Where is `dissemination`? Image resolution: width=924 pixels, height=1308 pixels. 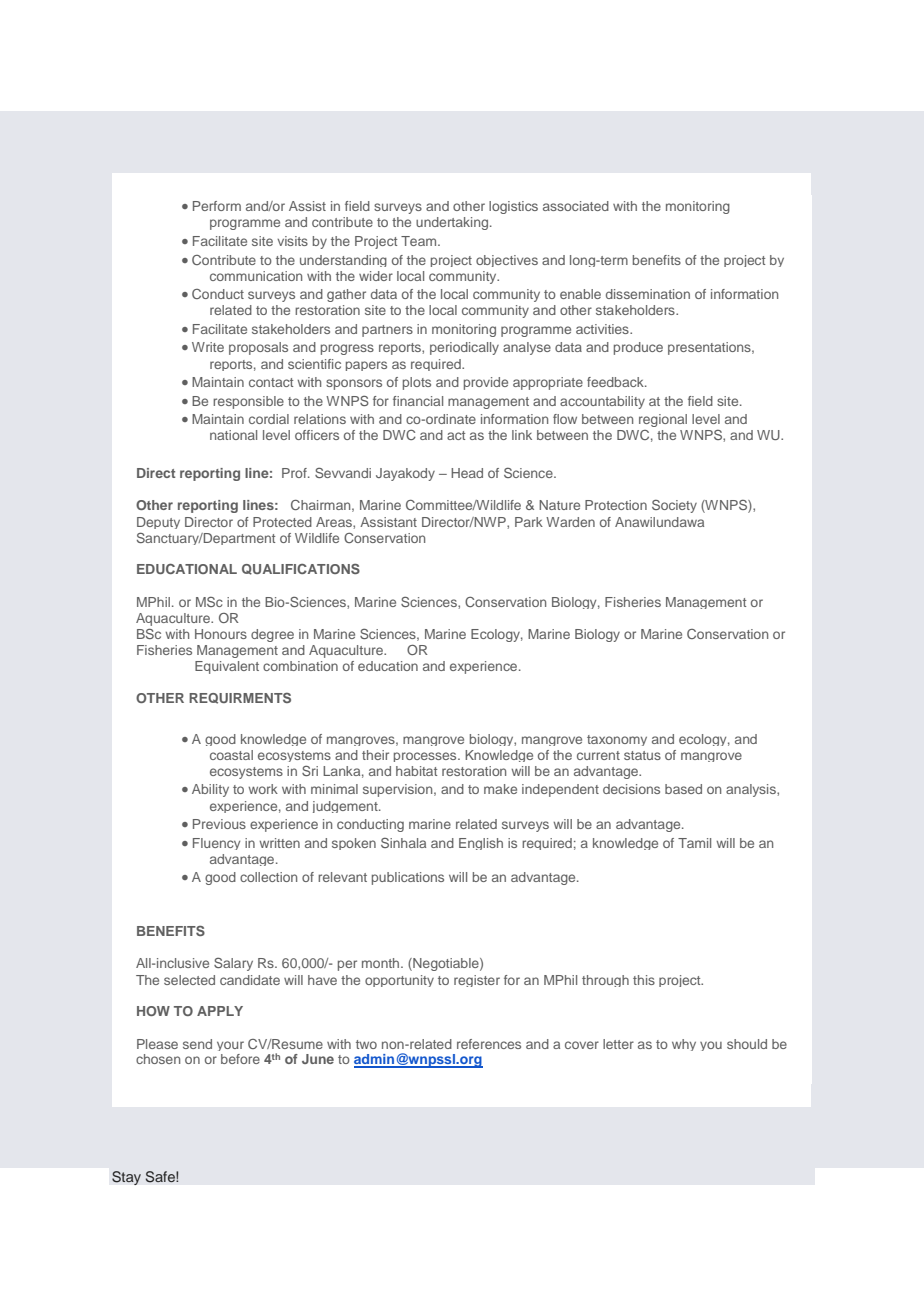
dissemination is located at coordinates (648, 294).
